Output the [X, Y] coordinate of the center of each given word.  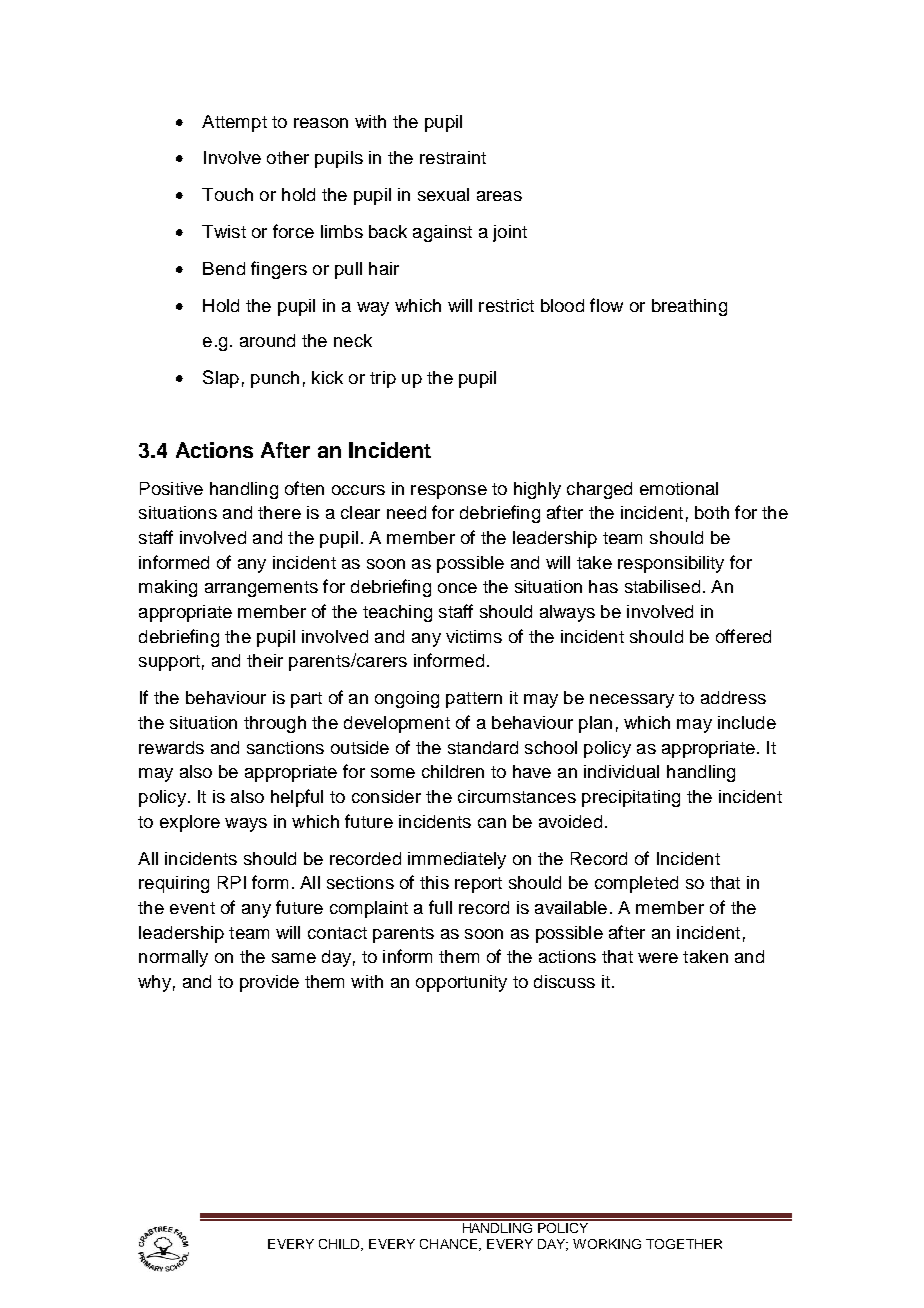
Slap [221, 379]
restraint [453, 157]
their [265, 660]
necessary [632, 701]
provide [269, 983]
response [449, 492]
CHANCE [450, 1245]
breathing [689, 307]
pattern [474, 700]
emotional [679, 488]
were [658, 958]
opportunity [461, 983]
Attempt [234, 123]
